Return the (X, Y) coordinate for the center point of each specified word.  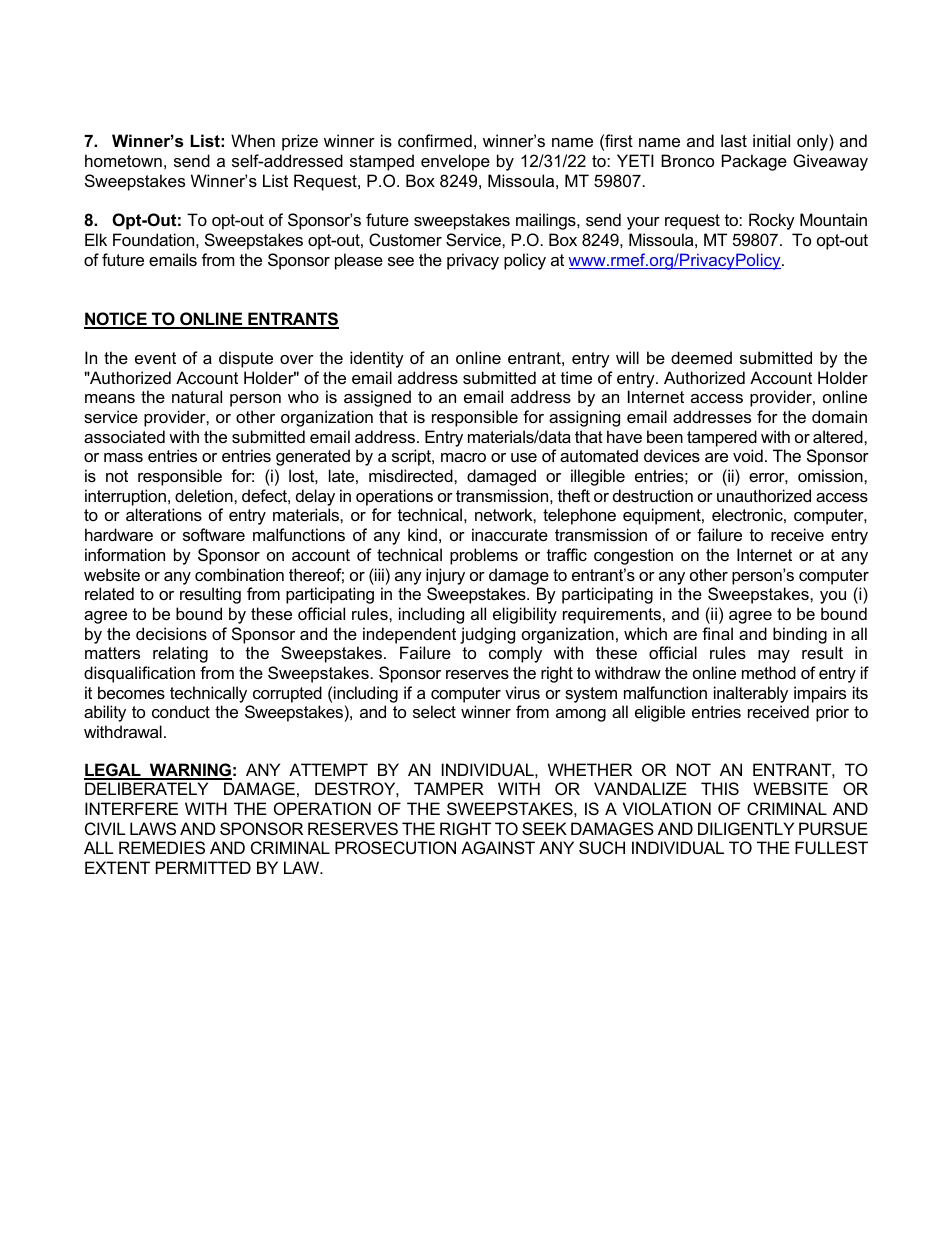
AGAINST (498, 847)
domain (839, 416)
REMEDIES (162, 847)
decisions (171, 633)
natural (197, 396)
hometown (123, 160)
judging (487, 635)
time (576, 377)
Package (754, 162)
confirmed (435, 140)
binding (800, 635)
